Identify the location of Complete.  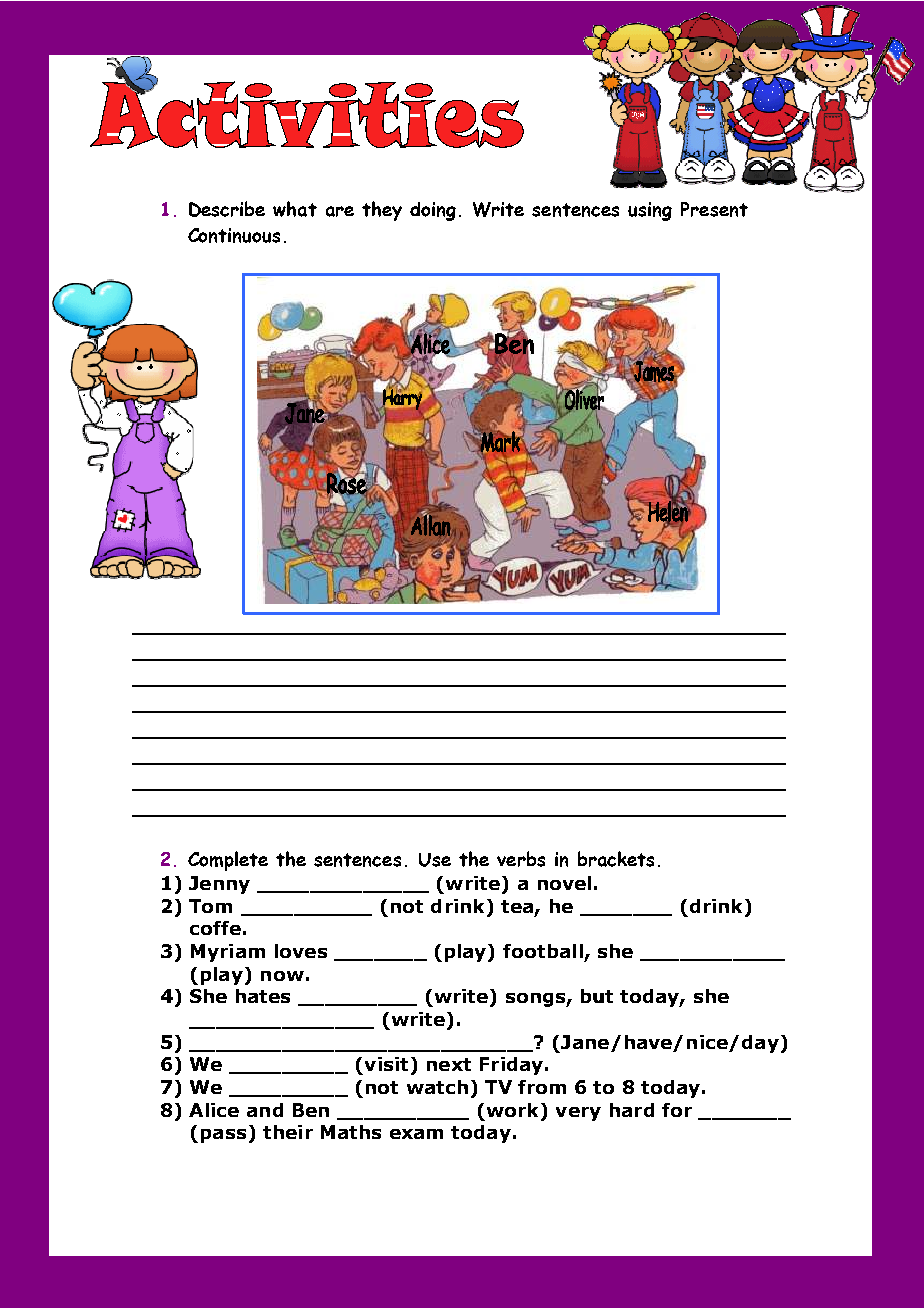
(228, 861).
